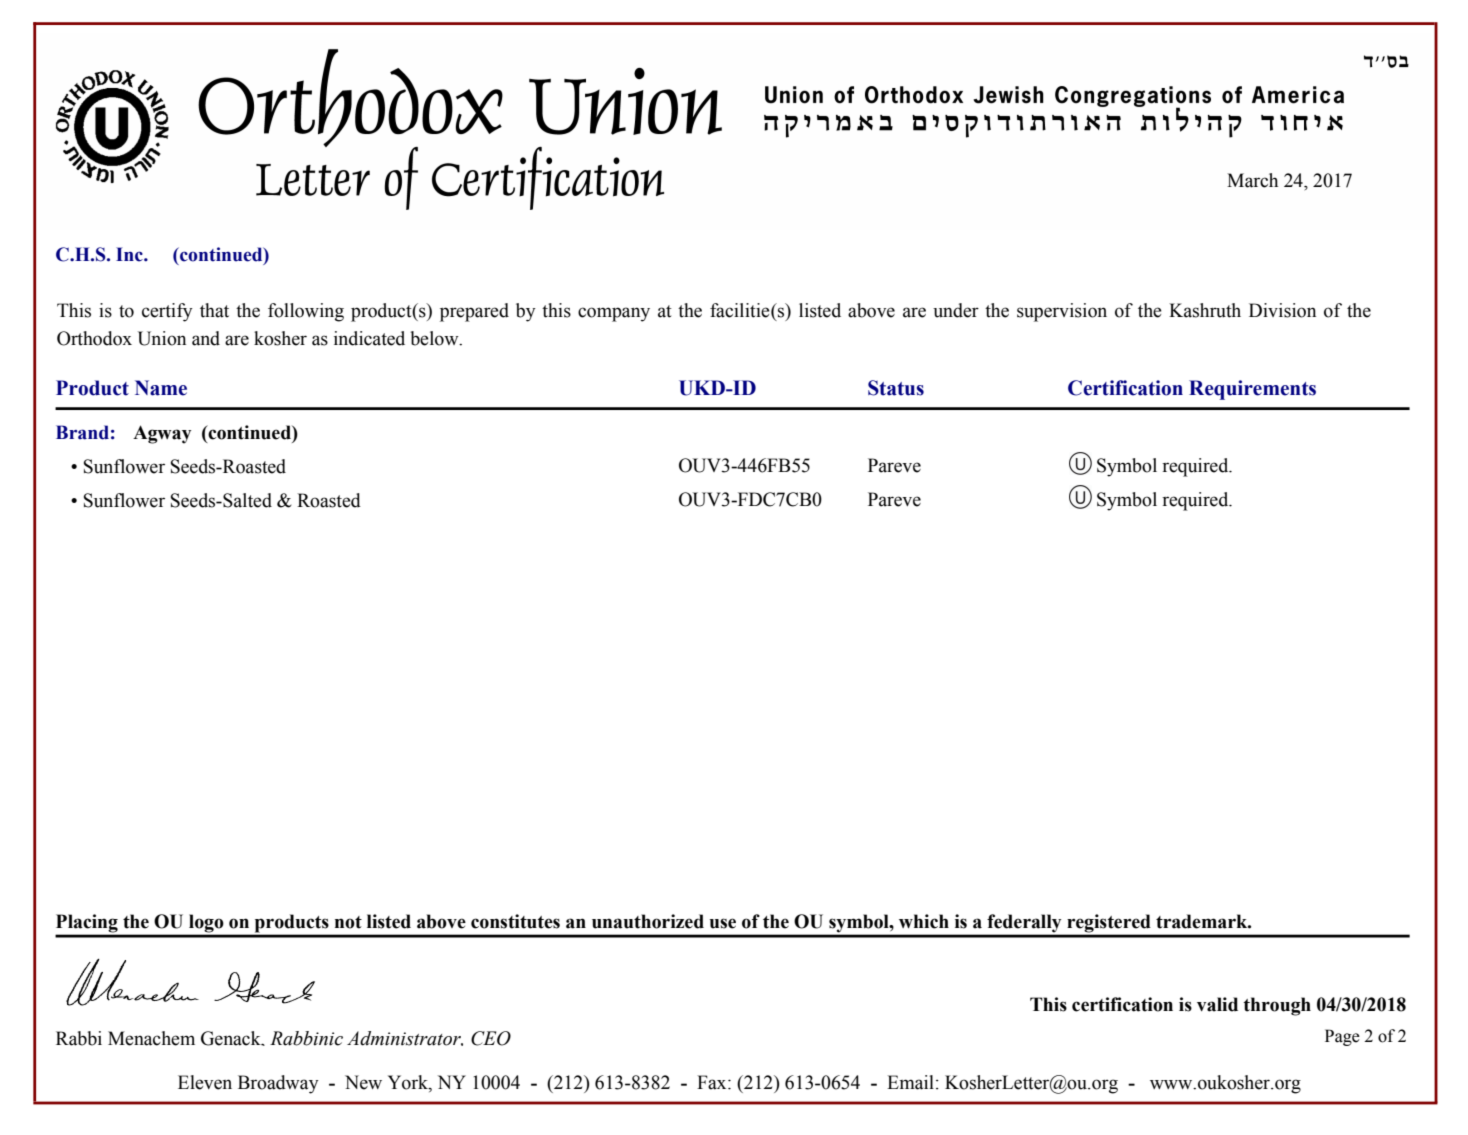 The width and height of the screenshot is (1468, 1135). What do you see at coordinates (214, 310) in the screenshot?
I see `that` at bounding box center [214, 310].
